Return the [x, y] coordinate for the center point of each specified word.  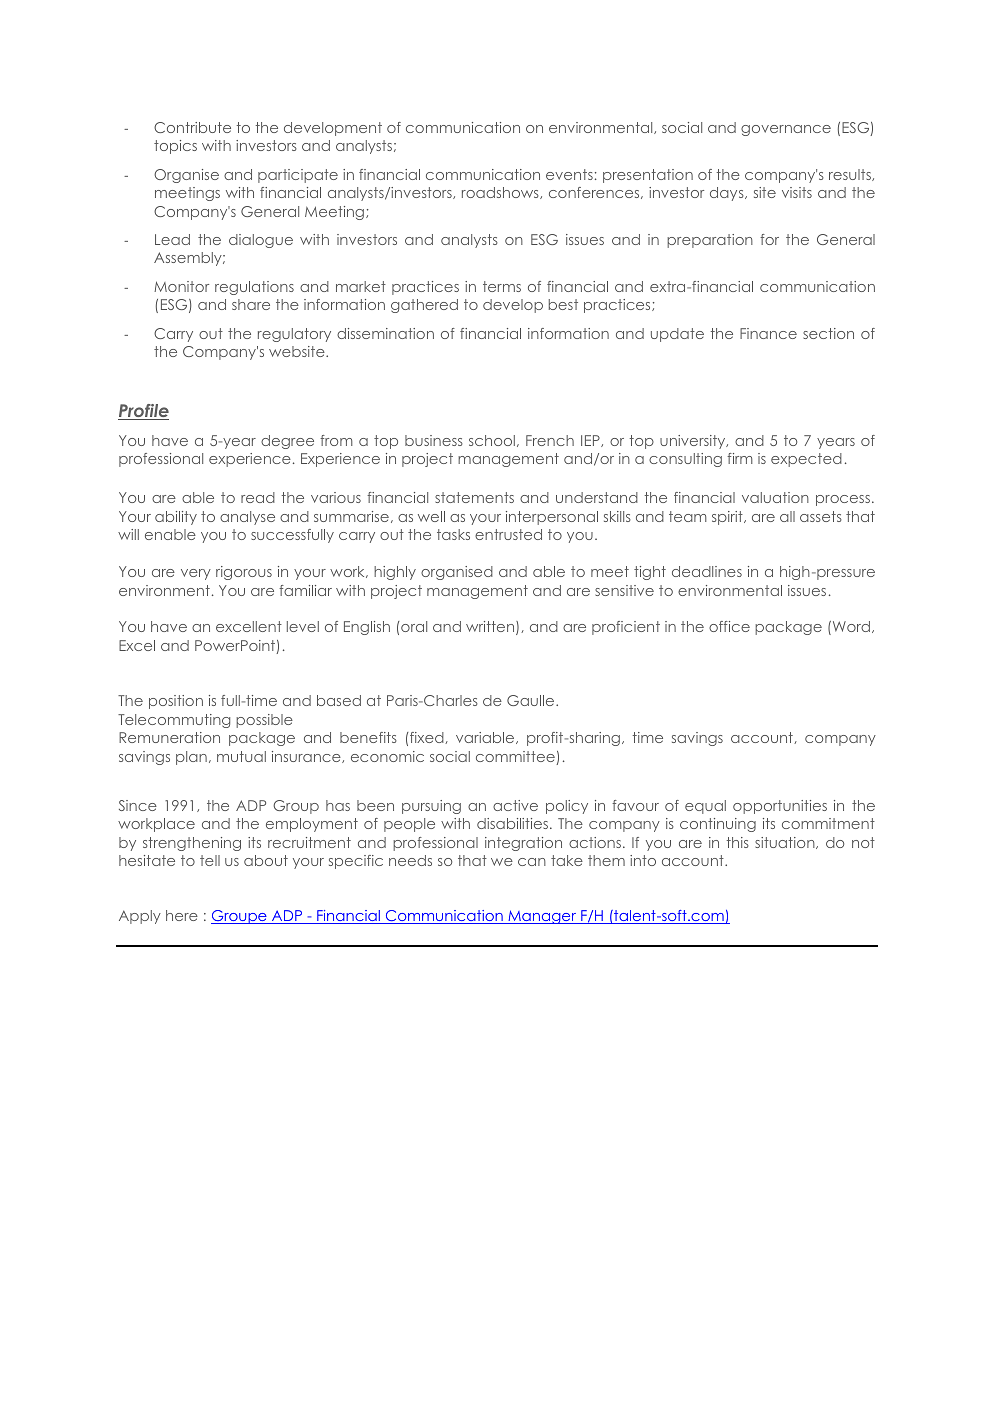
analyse [247, 518]
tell [210, 860]
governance [786, 130]
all [787, 516]
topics [175, 147]
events [569, 174]
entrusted [508, 534]
